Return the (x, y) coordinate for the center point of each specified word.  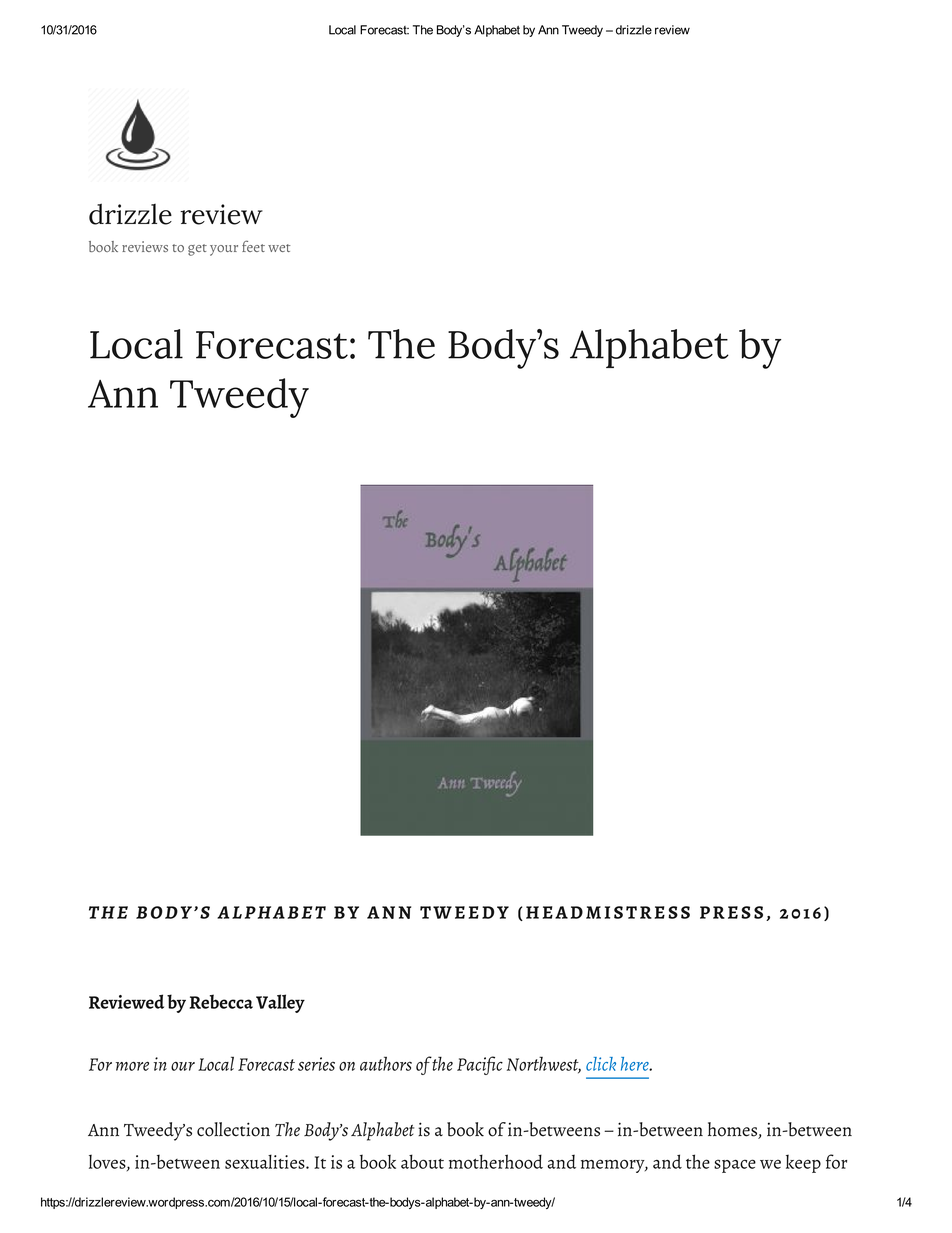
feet (253, 246)
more (132, 1066)
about (422, 1161)
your (224, 250)
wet (279, 248)
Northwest (544, 1065)
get (197, 250)
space (735, 1166)
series (316, 1064)
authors (386, 1063)
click (601, 1064)
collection (233, 1129)
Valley (280, 1003)
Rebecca (221, 1001)
